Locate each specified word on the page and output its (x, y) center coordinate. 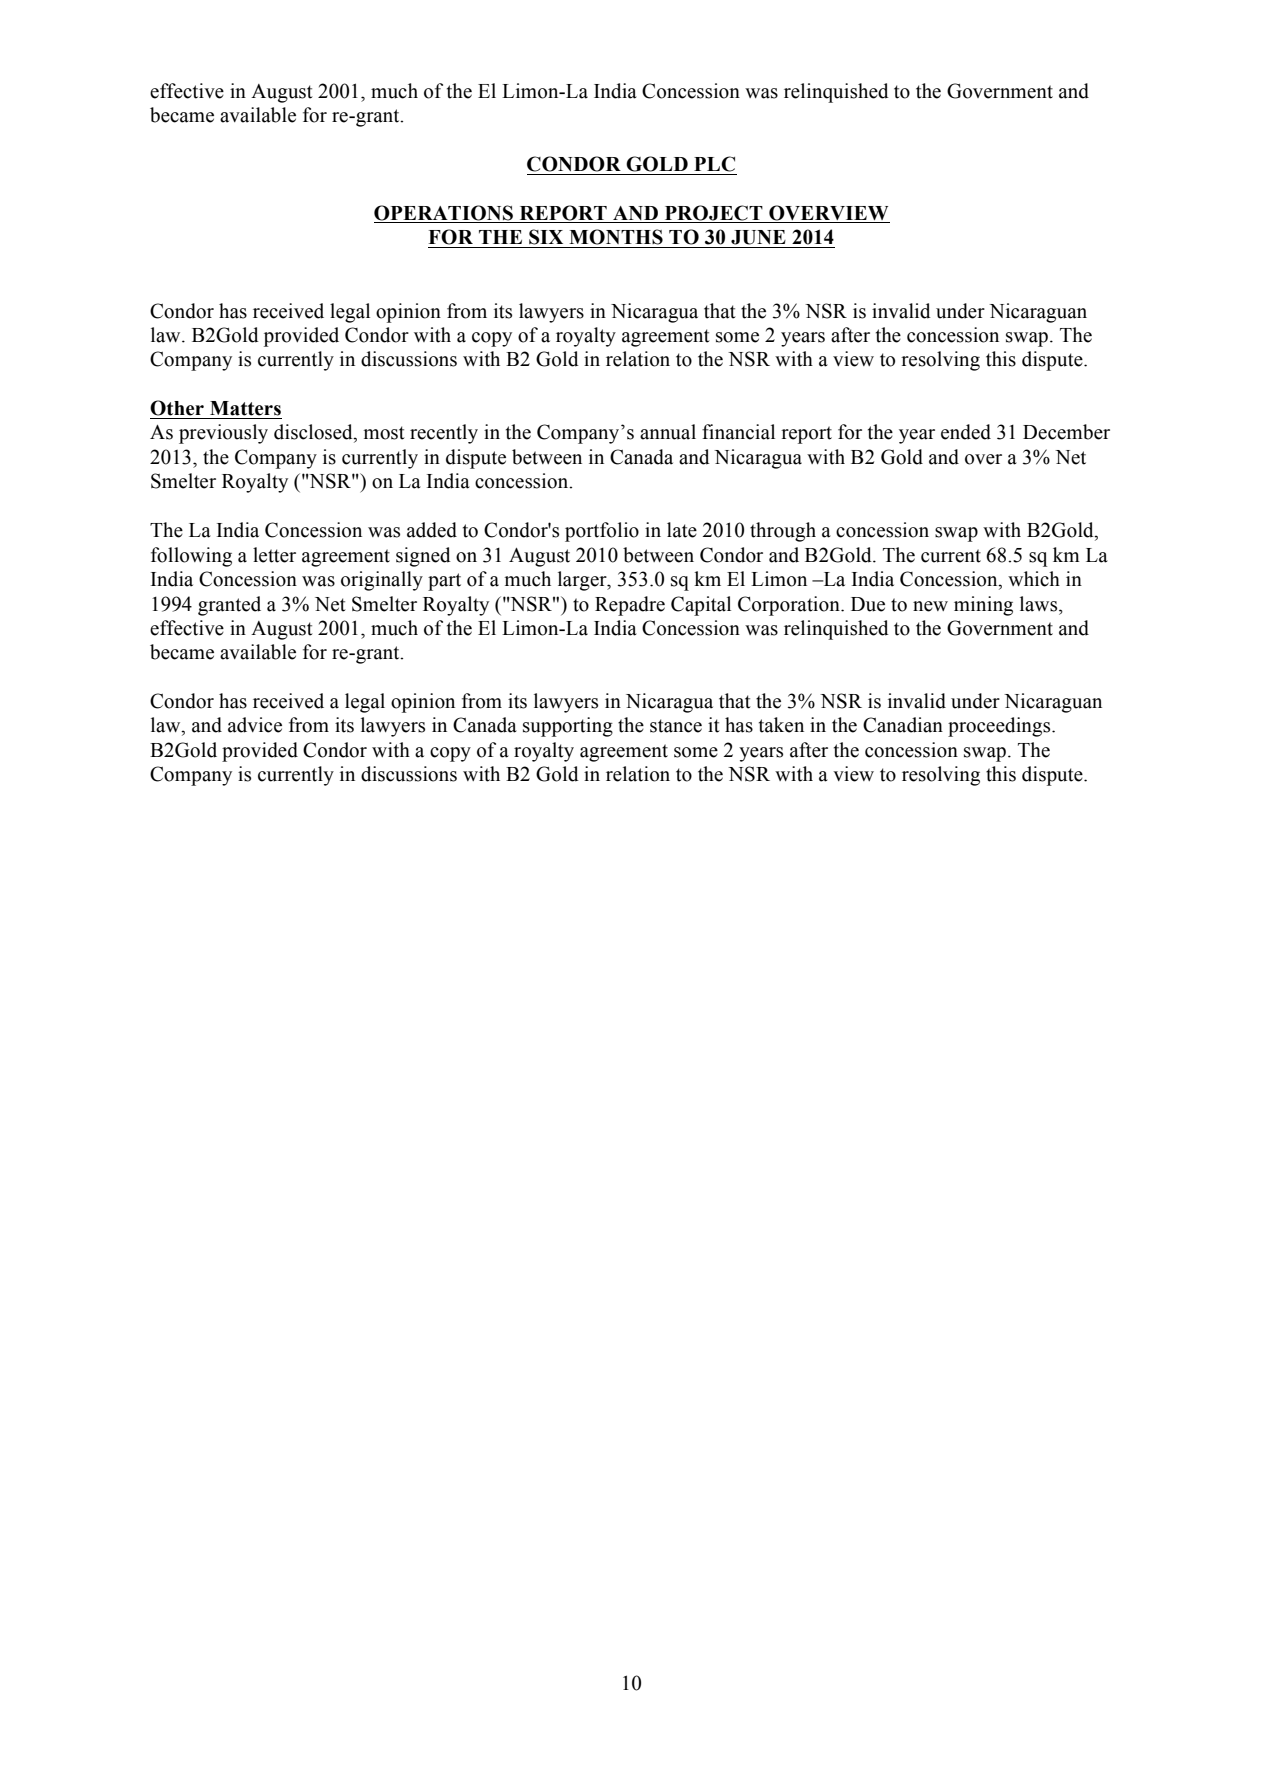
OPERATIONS (443, 213)
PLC (714, 164)
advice (255, 725)
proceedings (1000, 727)
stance (676, 726)
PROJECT (714, 213)
